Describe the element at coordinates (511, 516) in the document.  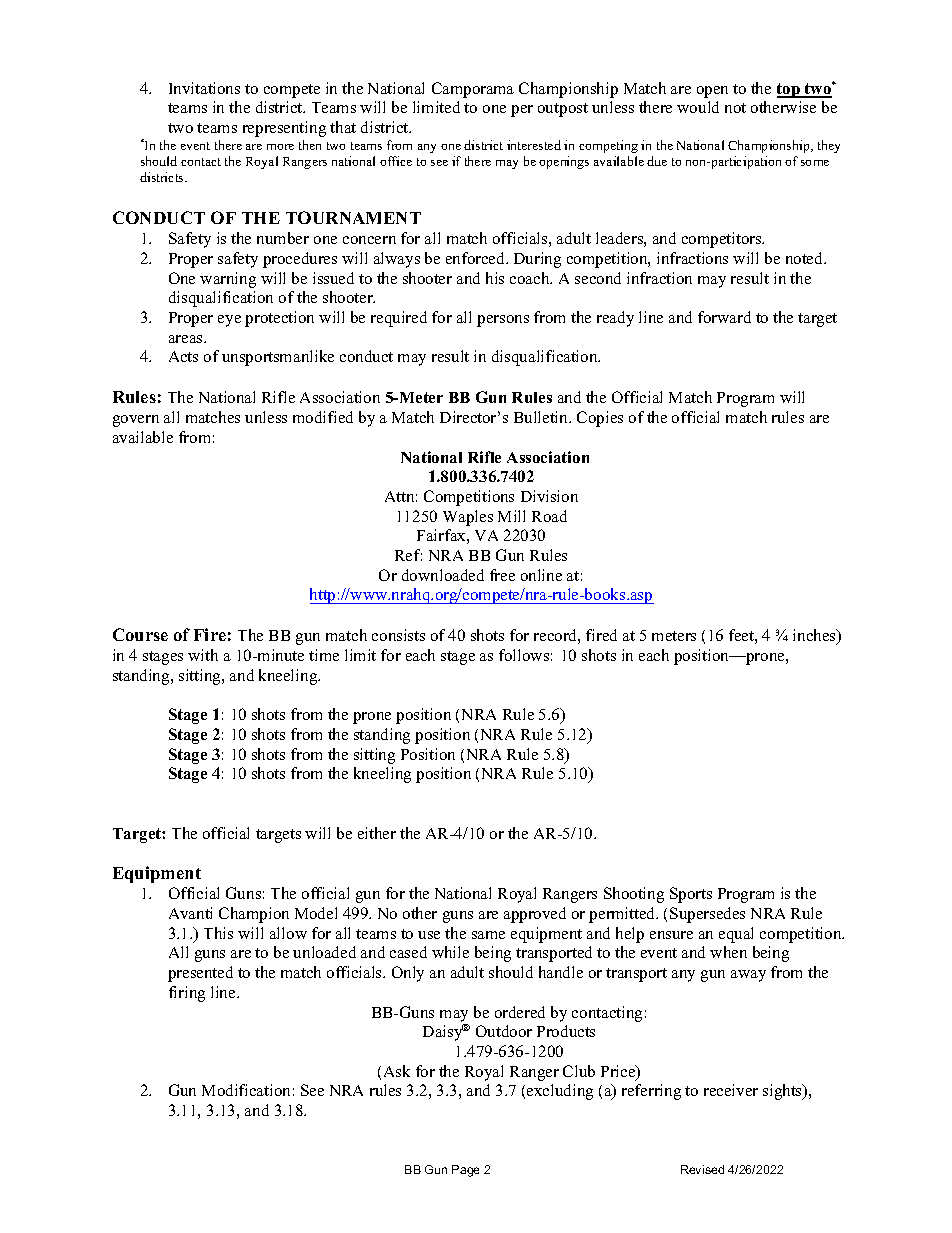
I see `Mill` at that location.
